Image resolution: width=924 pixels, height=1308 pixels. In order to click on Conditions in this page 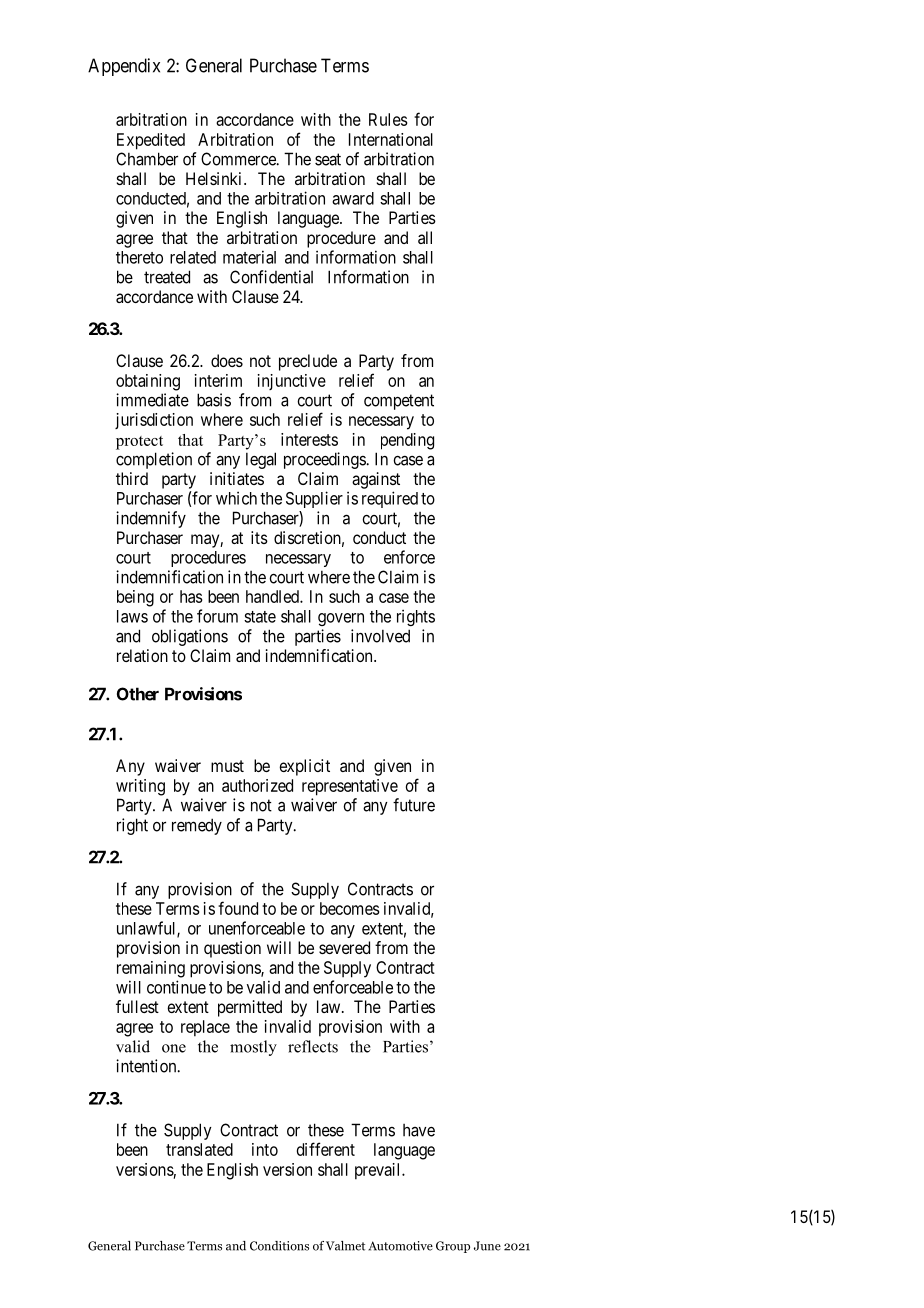, I will do `click(279, 1246)`.
